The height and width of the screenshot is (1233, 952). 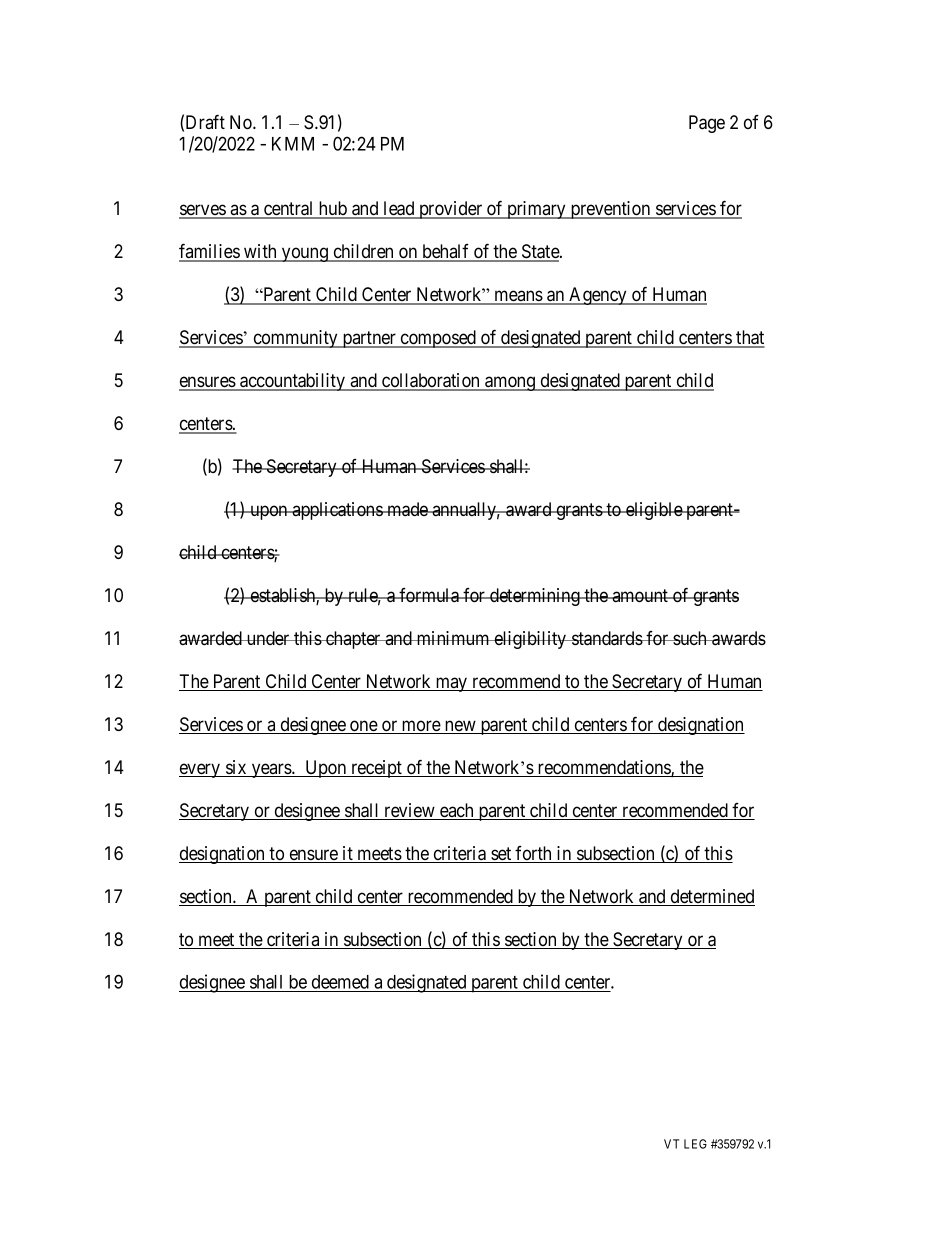 I want to click on central, so click(x=289, y=209).
